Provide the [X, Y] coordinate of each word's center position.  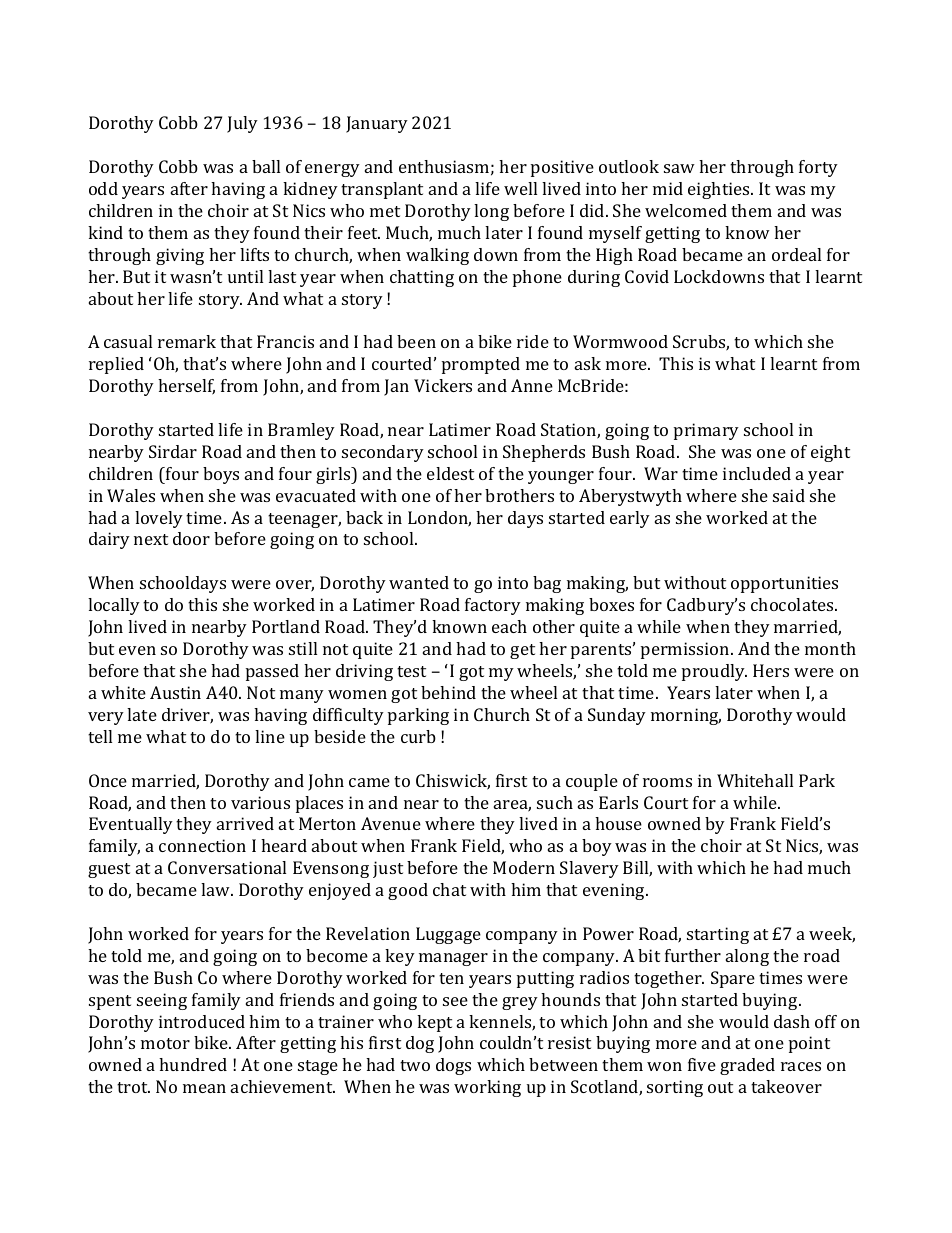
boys [221, 475]
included [757, 473]
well [520, 188]
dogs [453, 1066]
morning [686, 716]
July [242, 124]
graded [747, 1066]
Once [108, 780]
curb [418, 736]
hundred [193, 1064]
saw [679, 168]
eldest [450, 473]
